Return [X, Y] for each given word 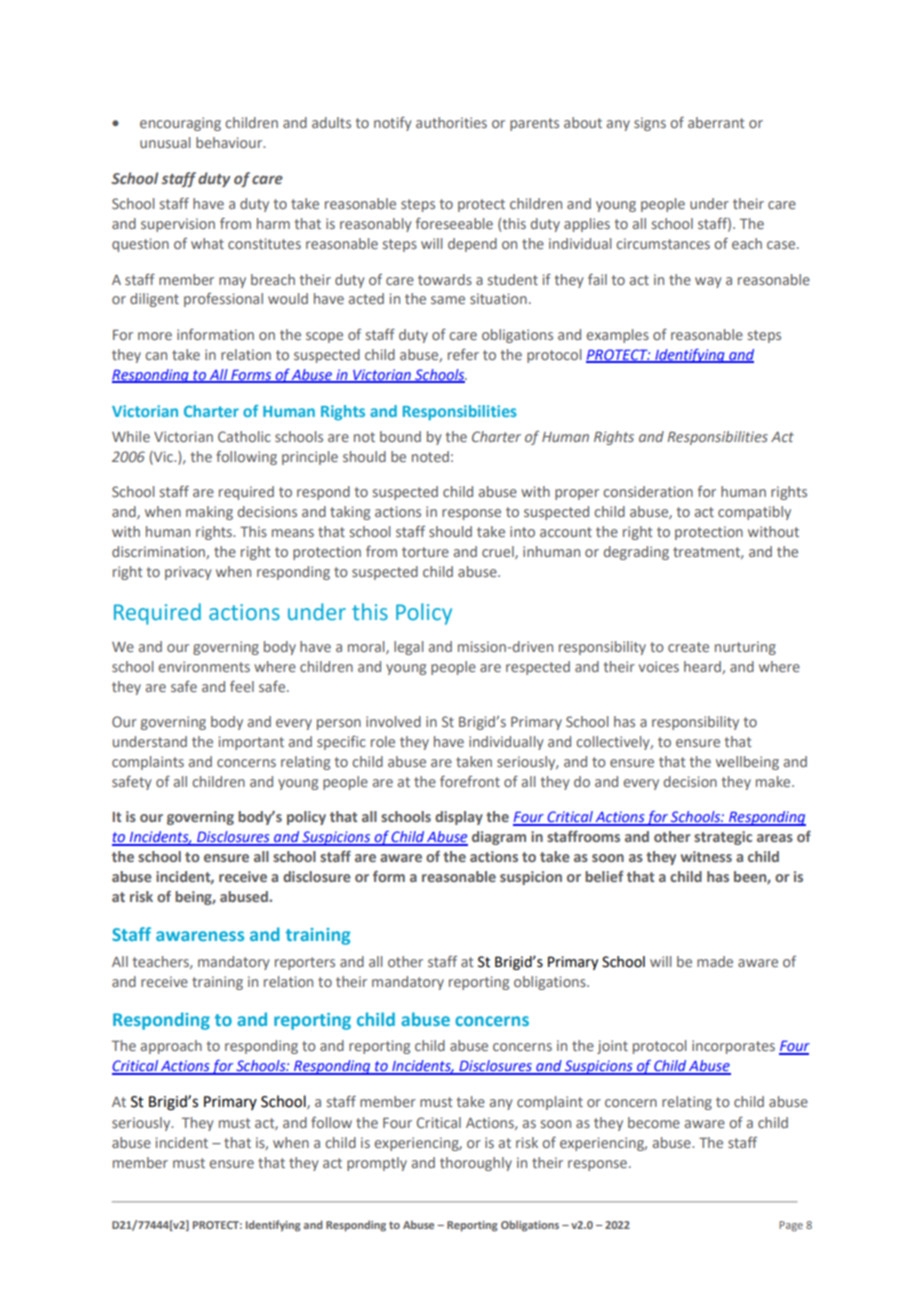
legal [408, 648]
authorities [451, 122]
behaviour [230, 142]
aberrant [716, 122]
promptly [377, 1164]
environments [204, 666]
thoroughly [476, 1164]
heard [703, 667]
